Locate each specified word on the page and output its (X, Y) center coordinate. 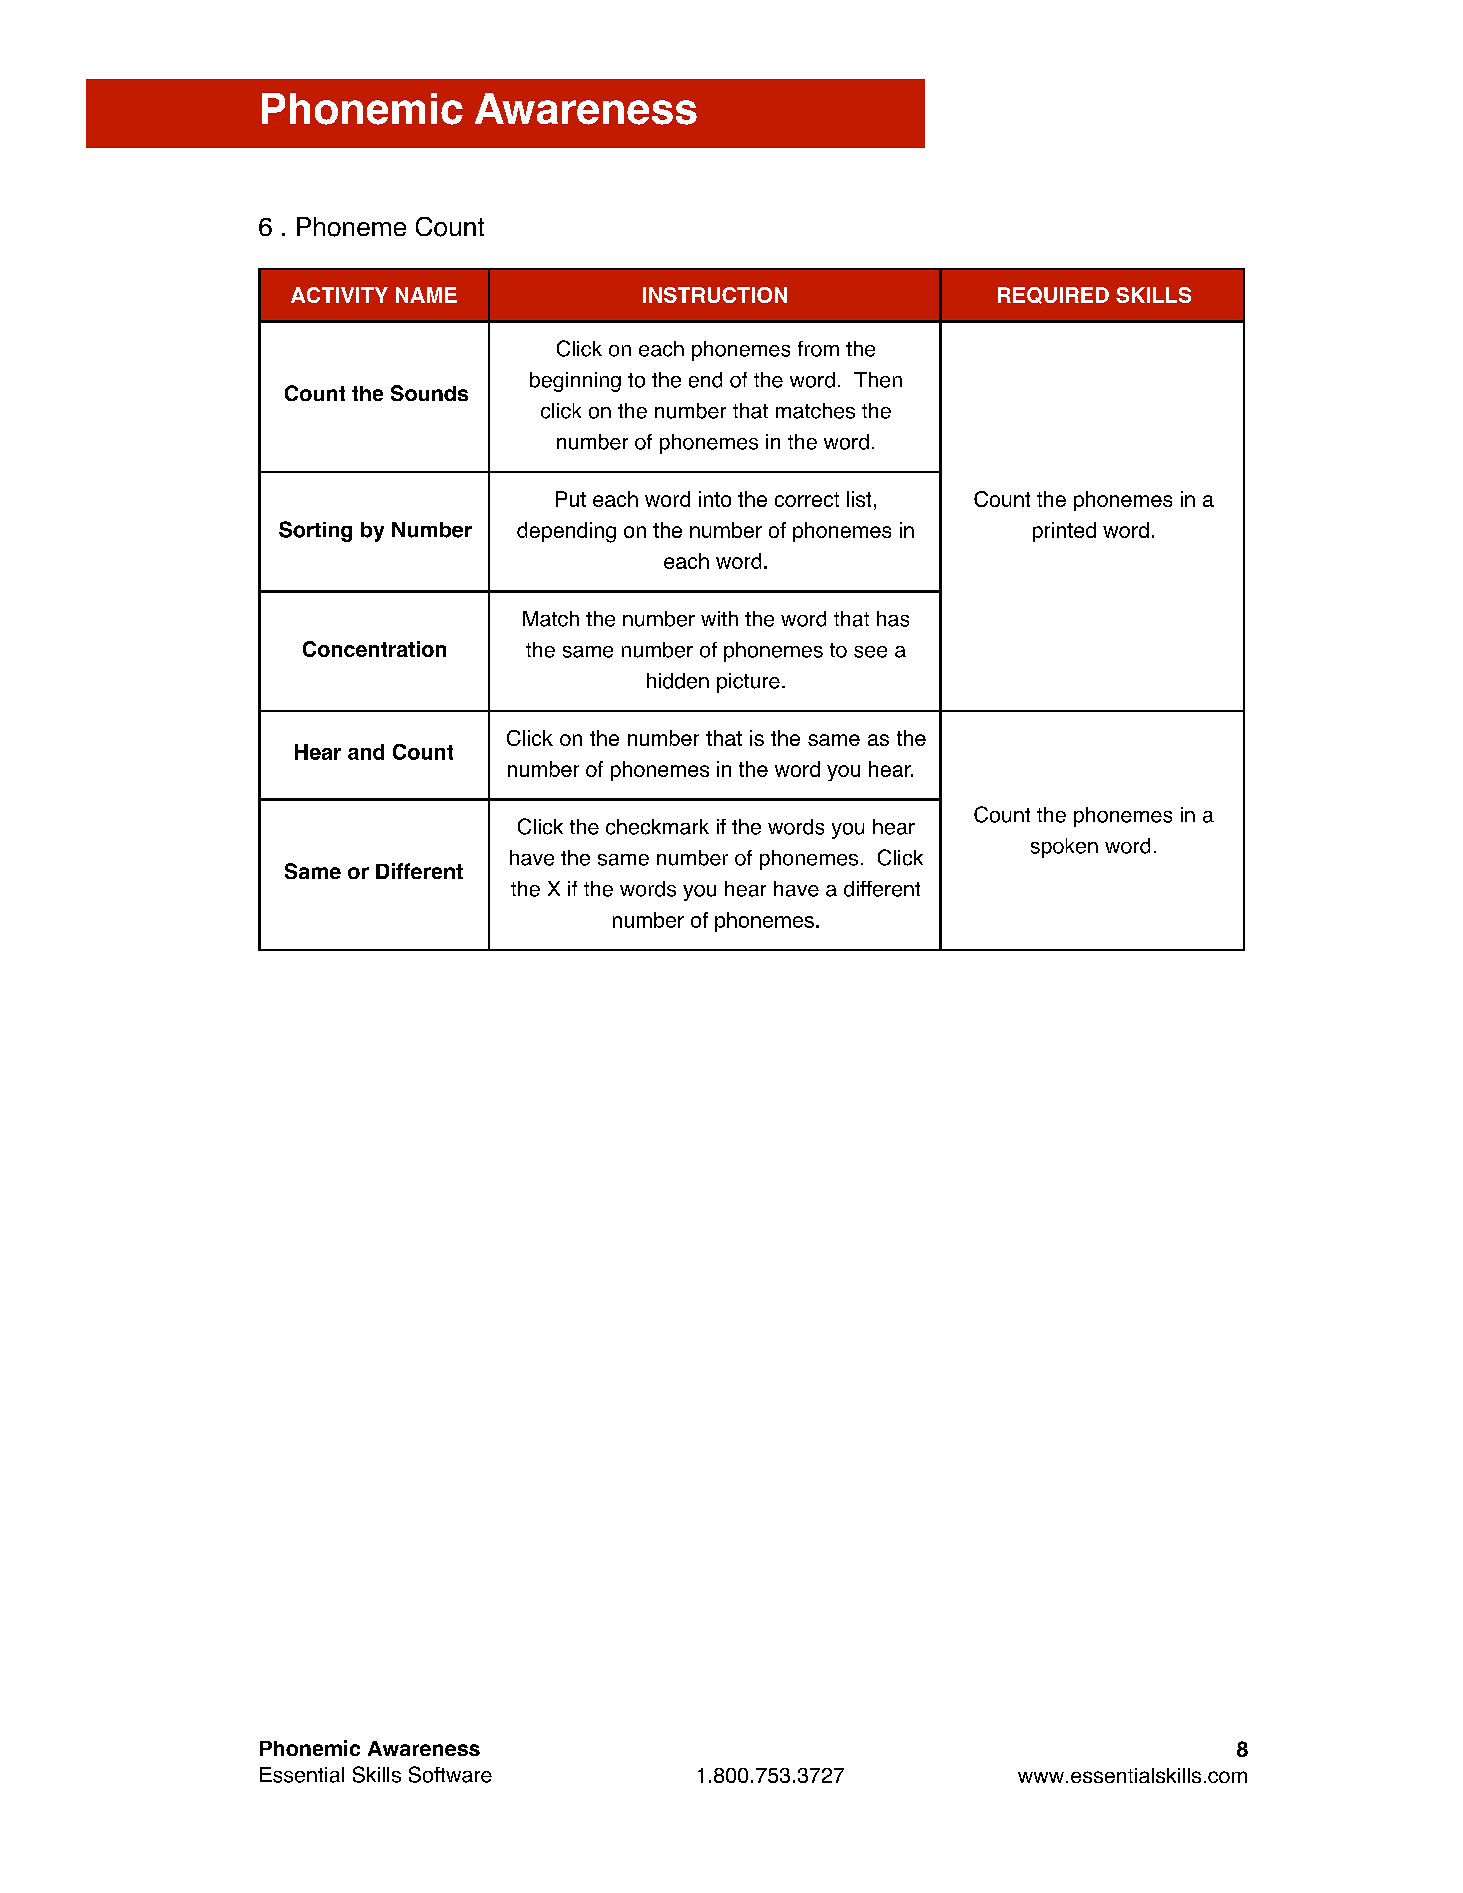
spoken (1064, 848)
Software (450, 1774)
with (719, 618)
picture (748, 683)
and (366, 752)
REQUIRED (1053, 295)
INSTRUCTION (715, 295)
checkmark (657, 827)
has (893, 619)
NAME (426, 295)
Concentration (374, 649)
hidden (678, 681)
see (870, 652)
